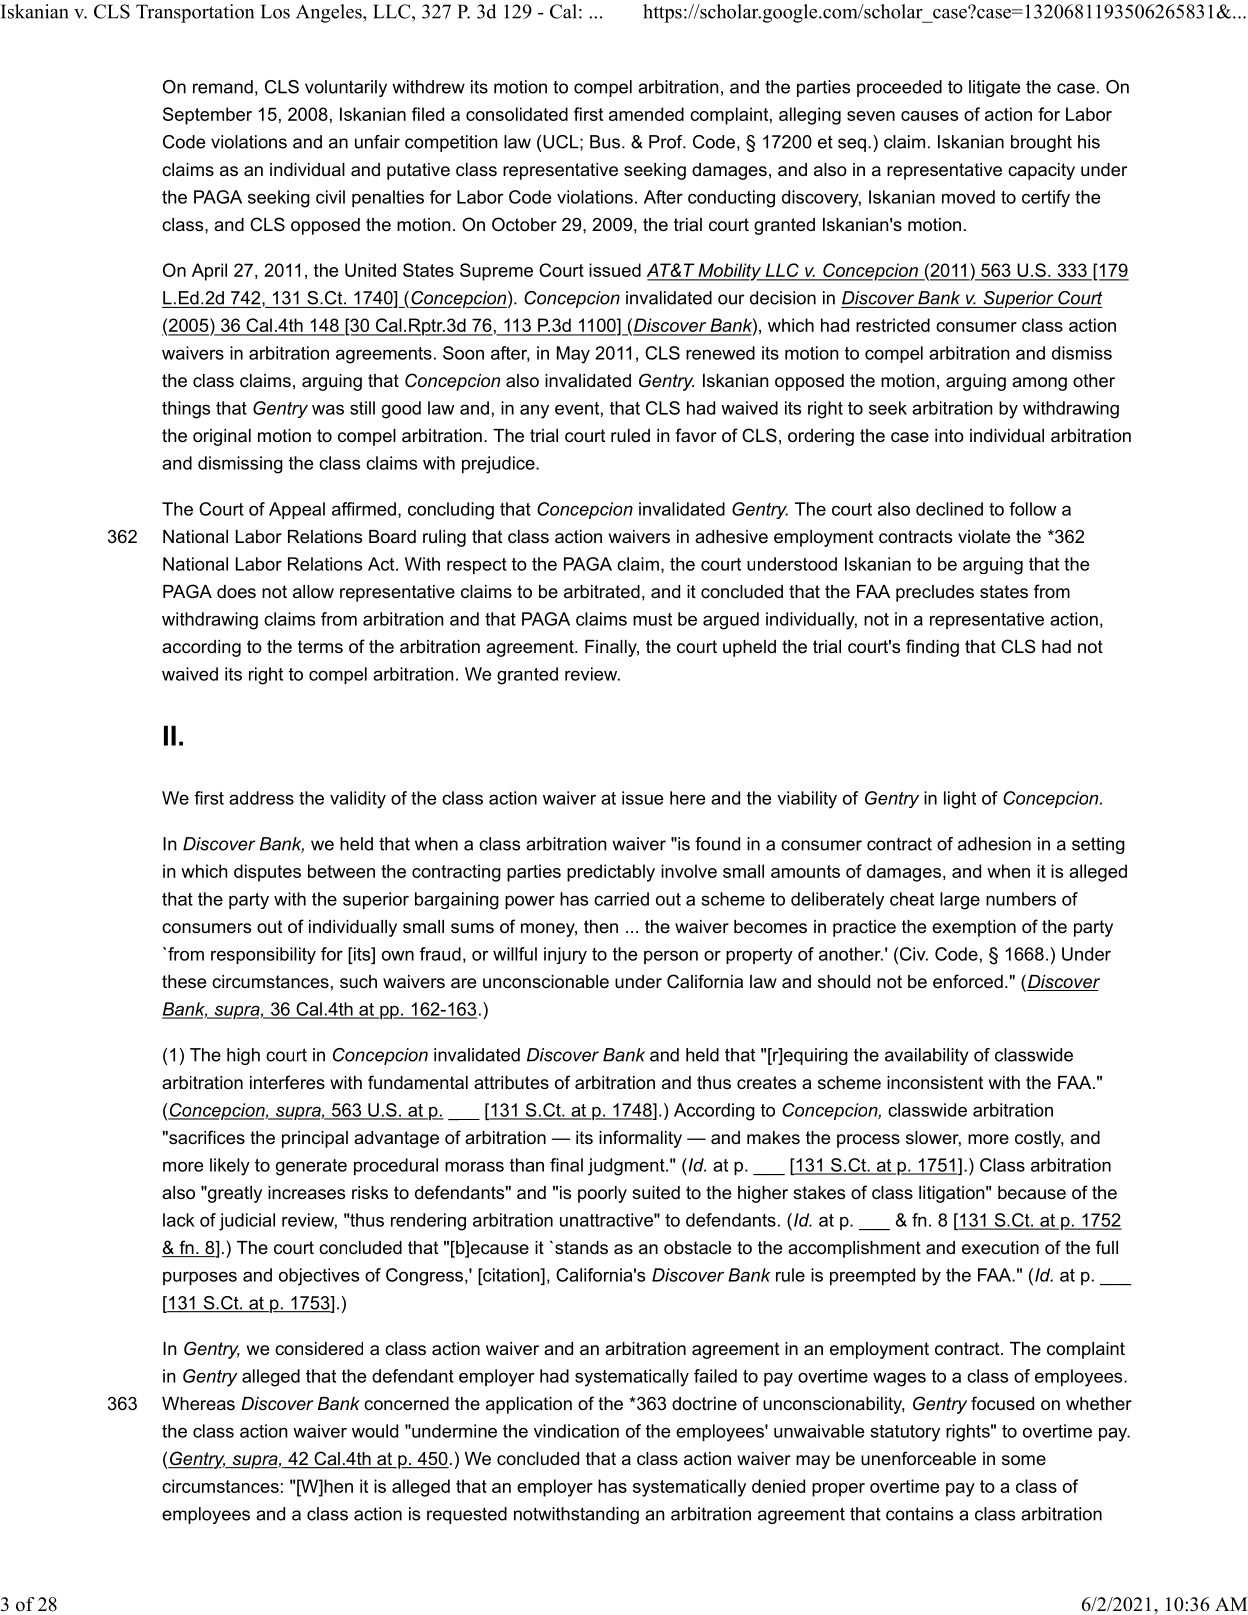 The height and width of the image is (1615, 1248). I want to click on was, so click(328, 409).
